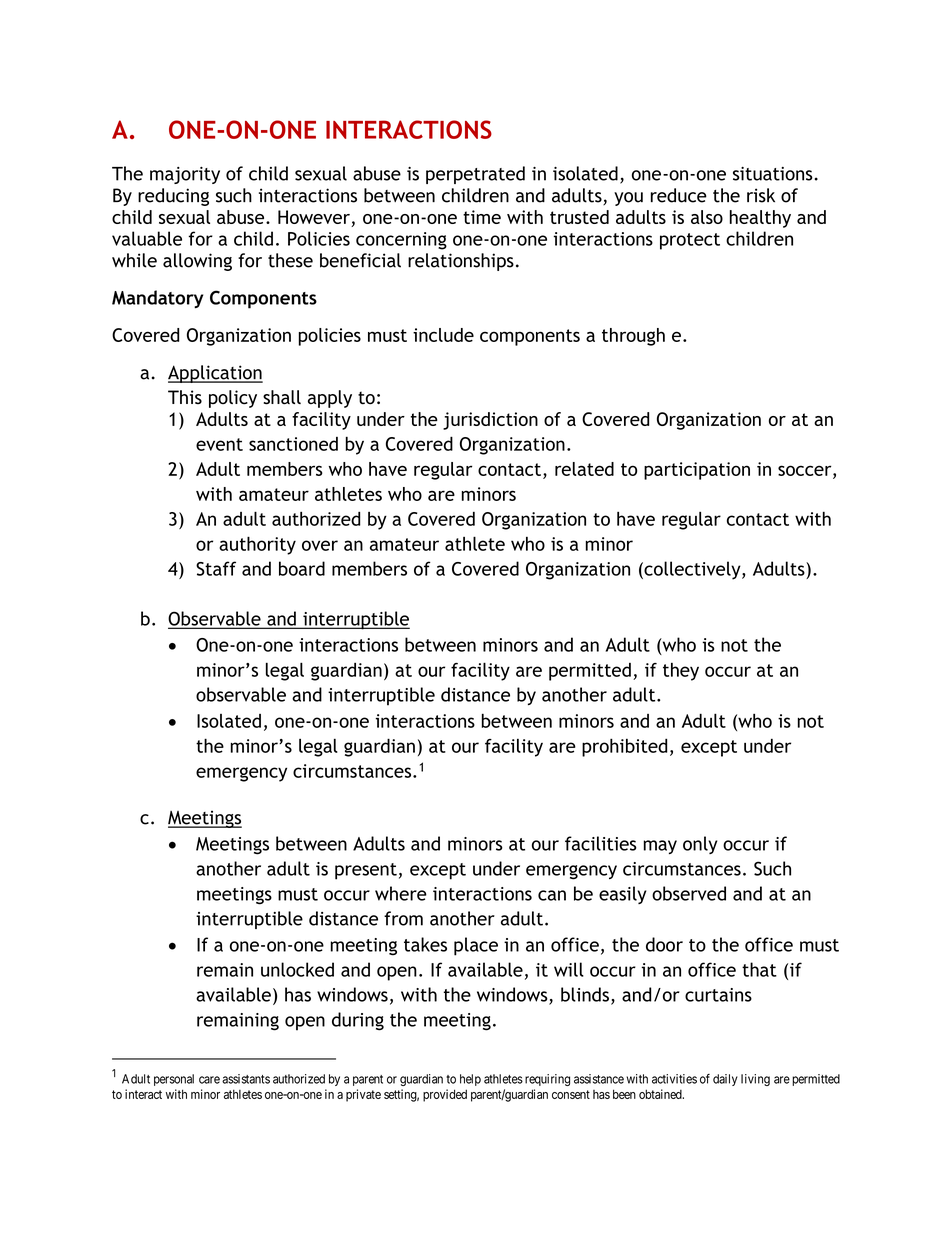 Image resolution: width=952 pixels, height=1233 pixels. Describe the element at coordinates (366, 871) in the screenshot. I see `present` at that location.
